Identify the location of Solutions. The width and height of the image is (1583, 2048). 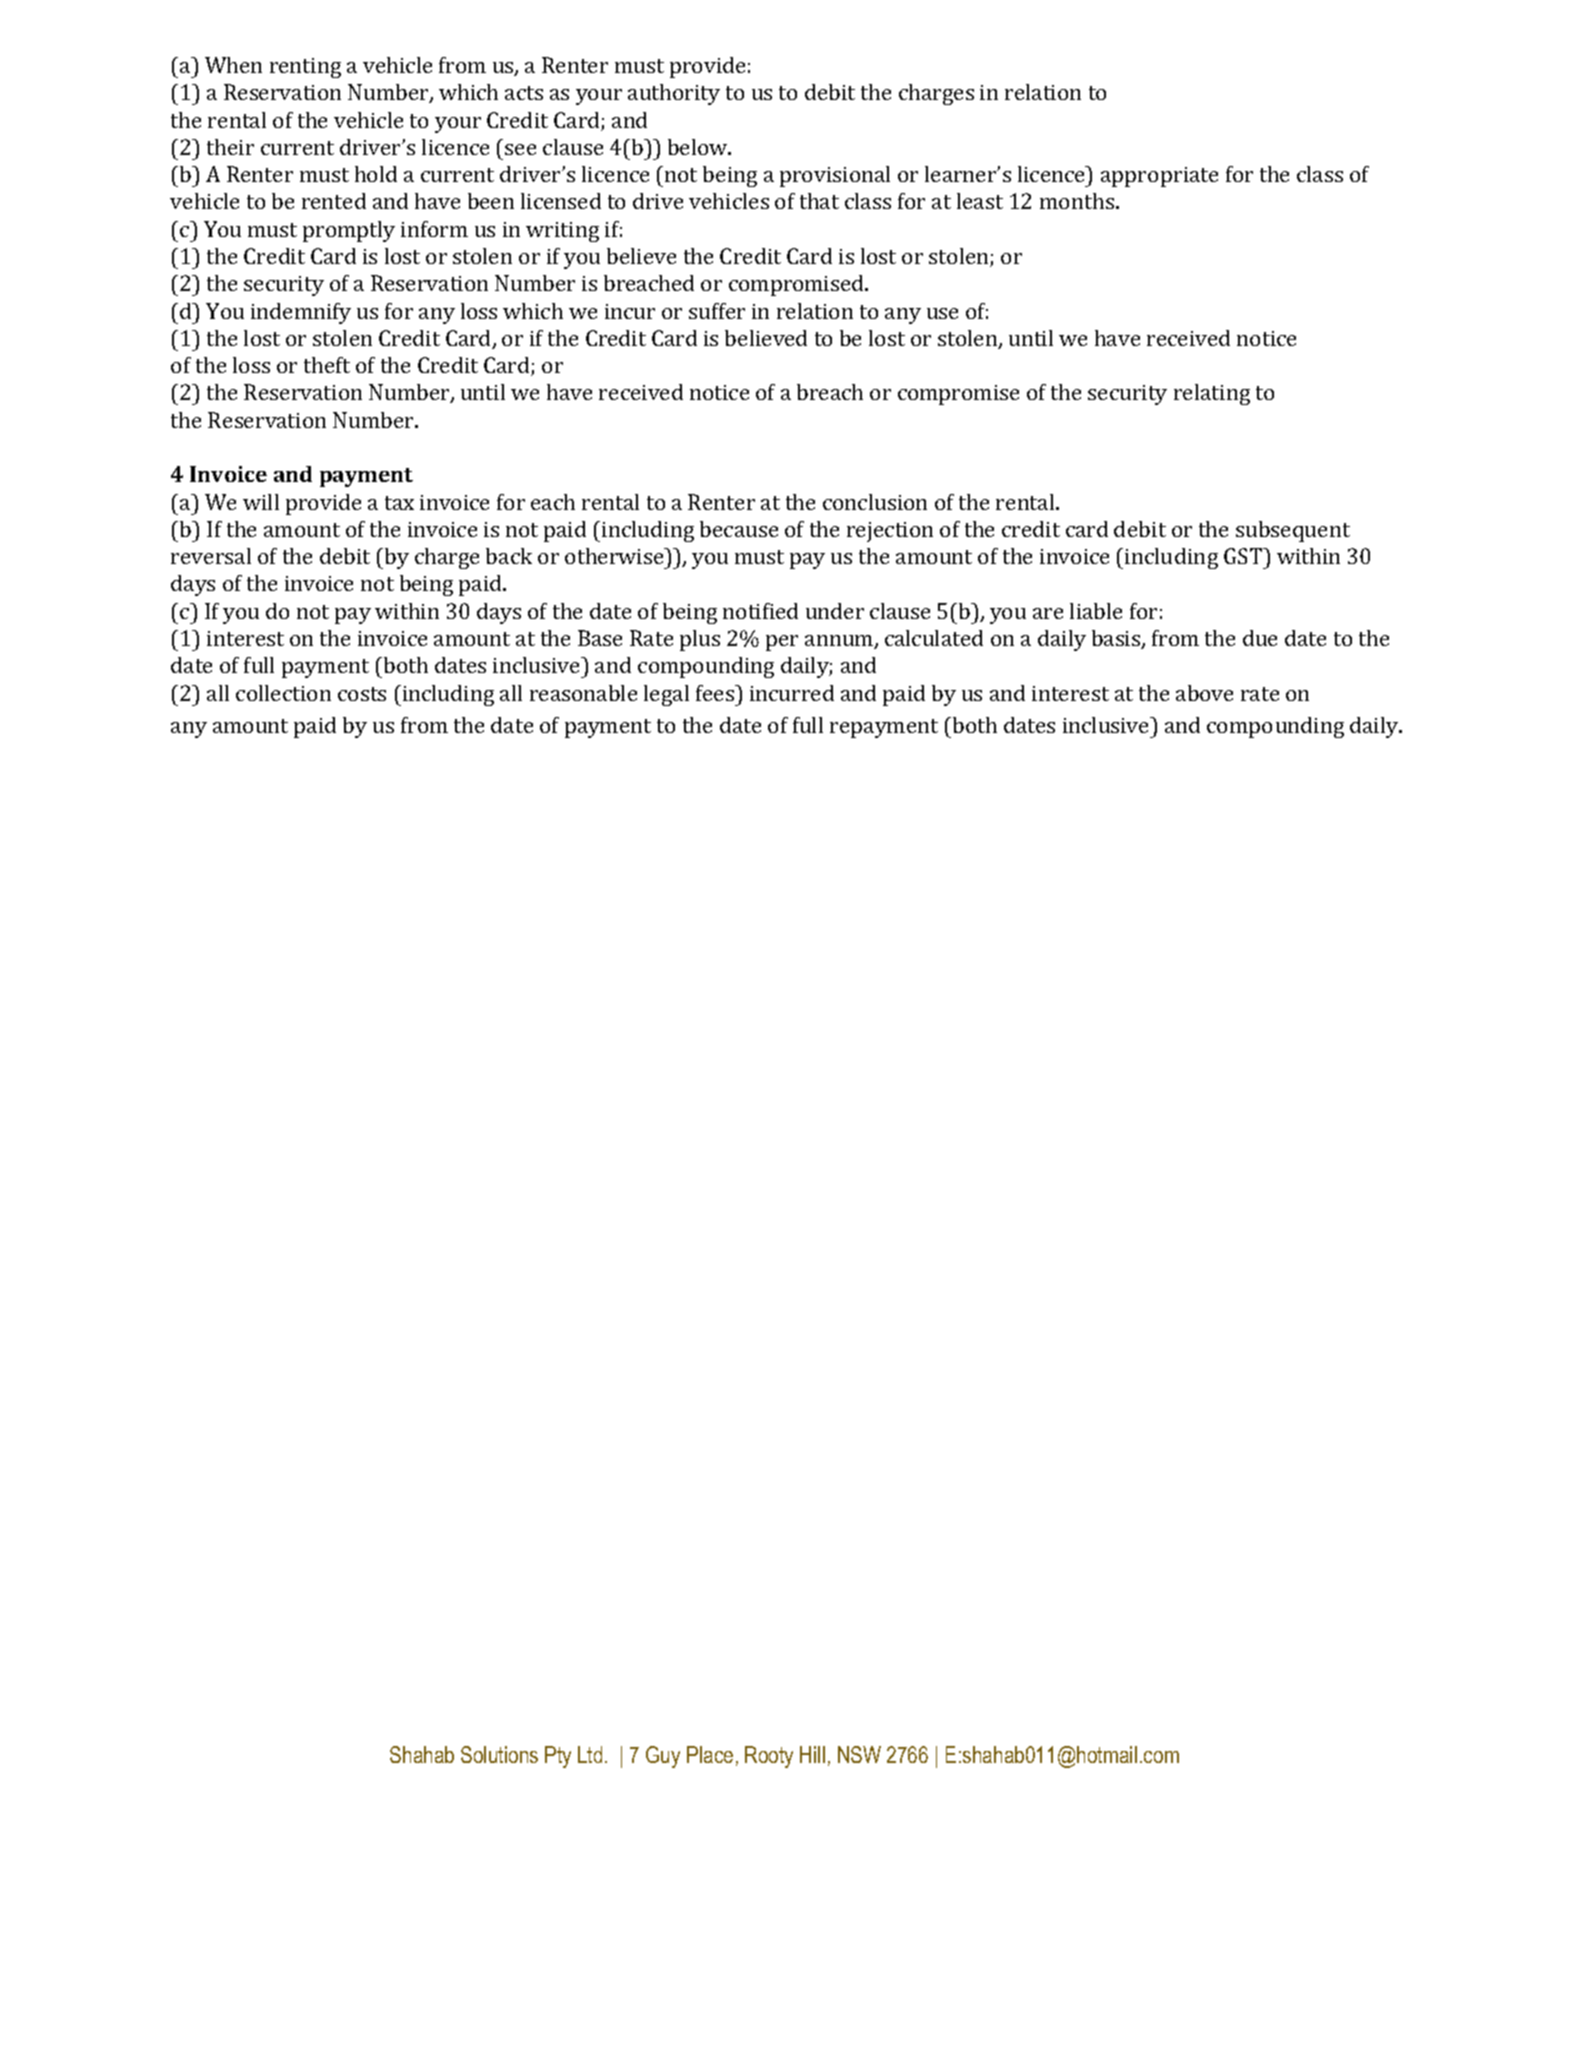
(499, 1754).
